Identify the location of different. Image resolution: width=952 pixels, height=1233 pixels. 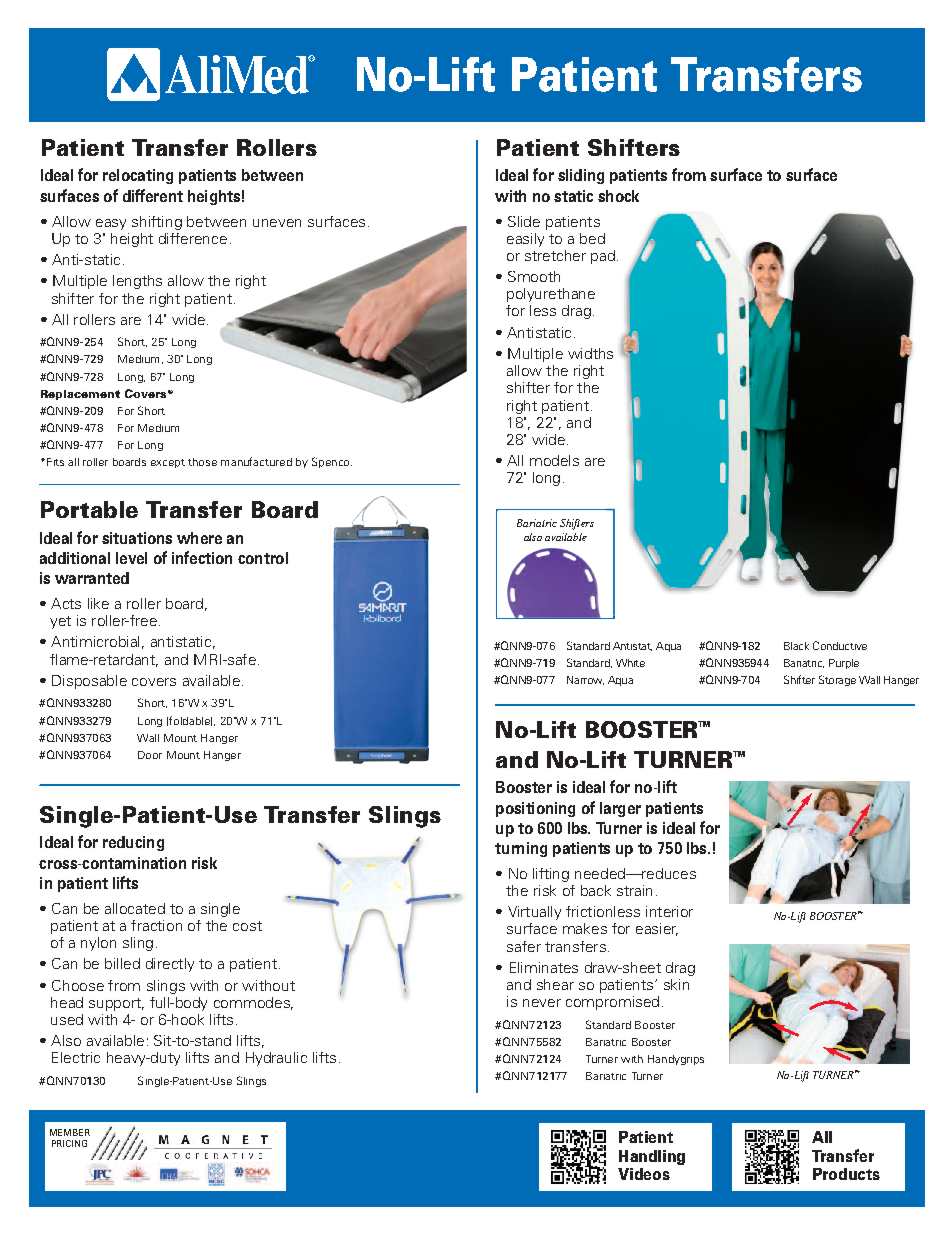
(153, 195).
